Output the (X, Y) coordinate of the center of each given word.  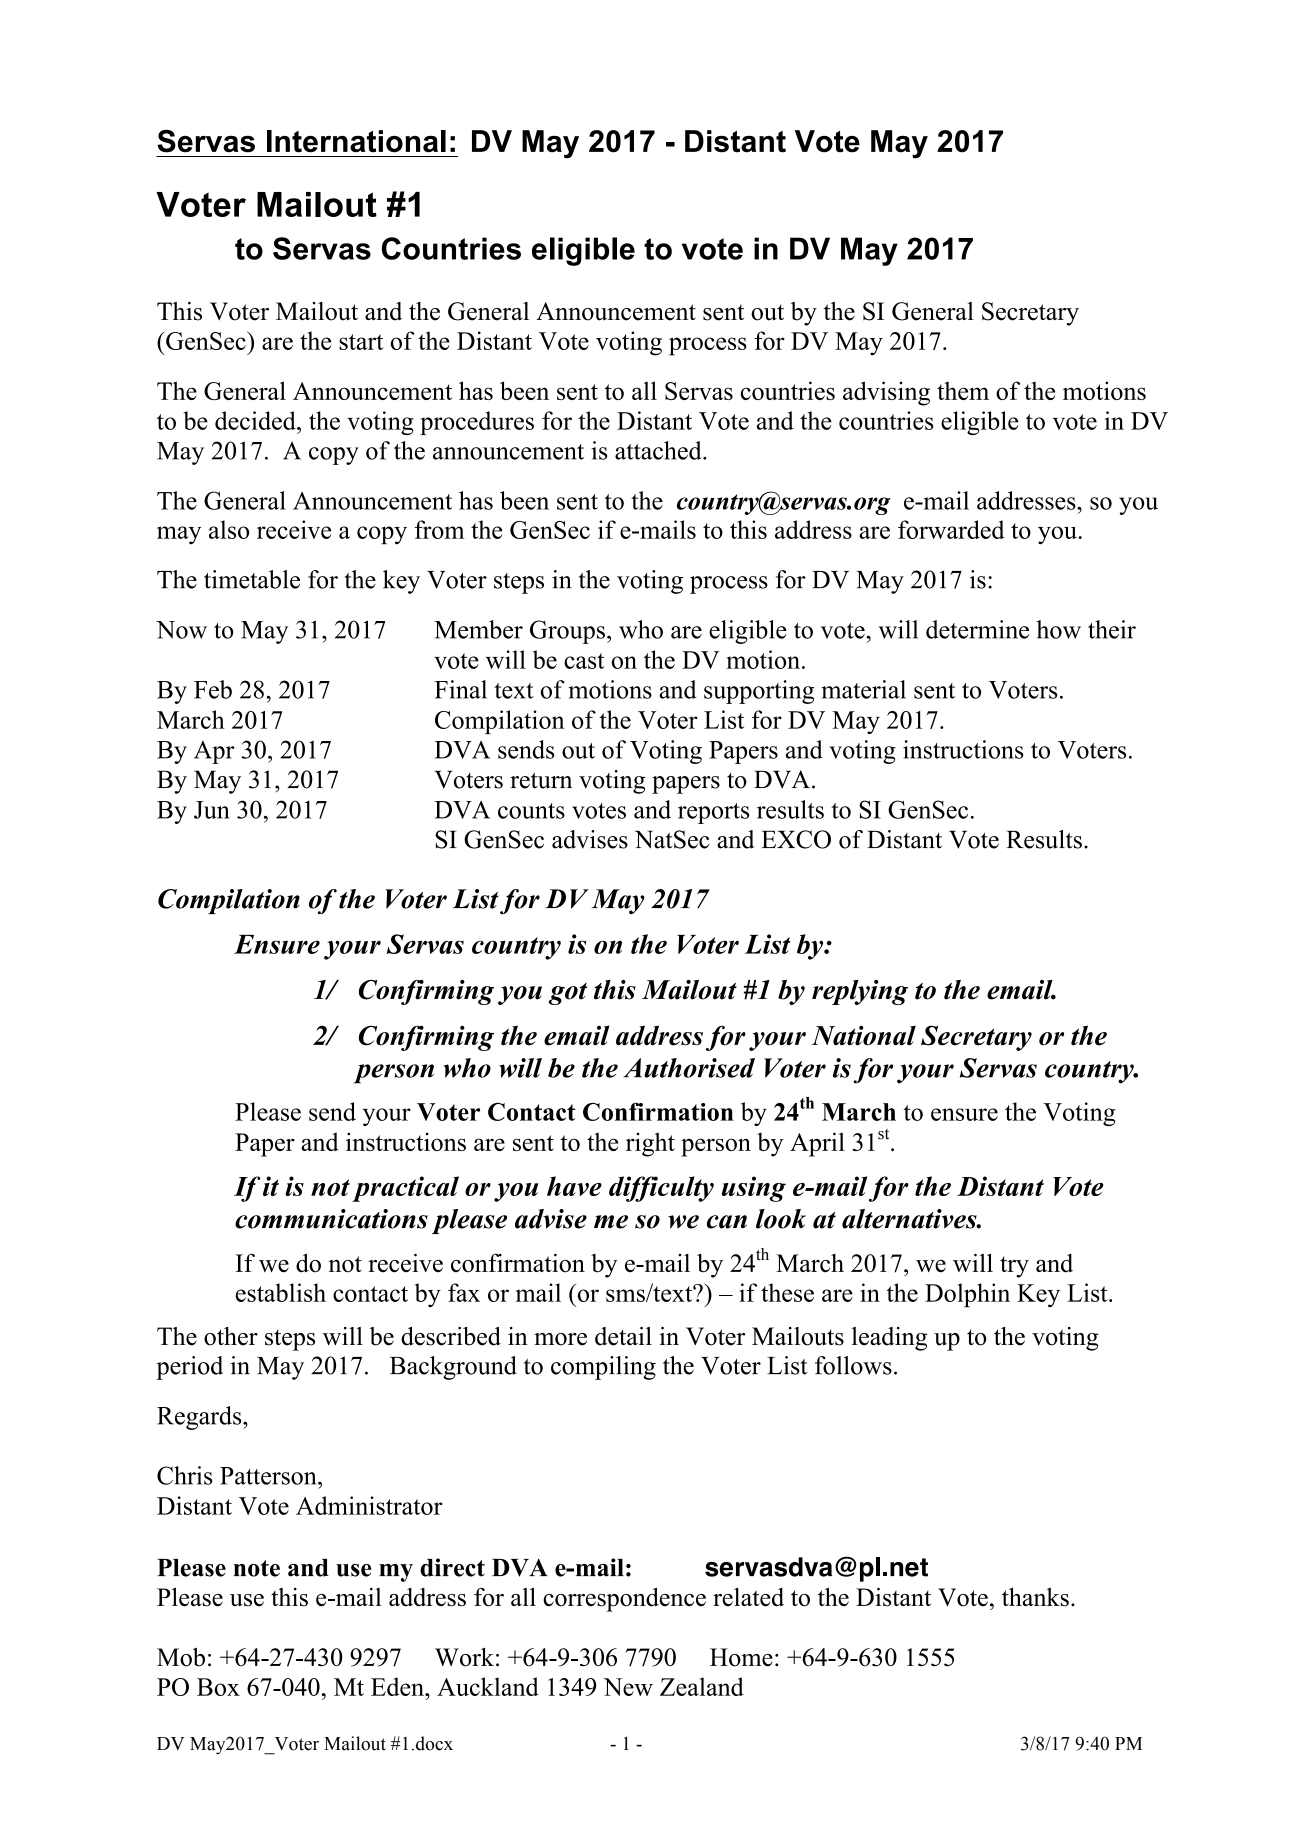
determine (977, 629)
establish (281, 1292)
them (963, 390)
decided (256, 420)
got (568, 994)
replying (860, 992)
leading (889, 1339)
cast (584, 661)
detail (623, 1336)
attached (659, 450)
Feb (213, 689)
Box (218, 1687)
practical (405, 1189)
